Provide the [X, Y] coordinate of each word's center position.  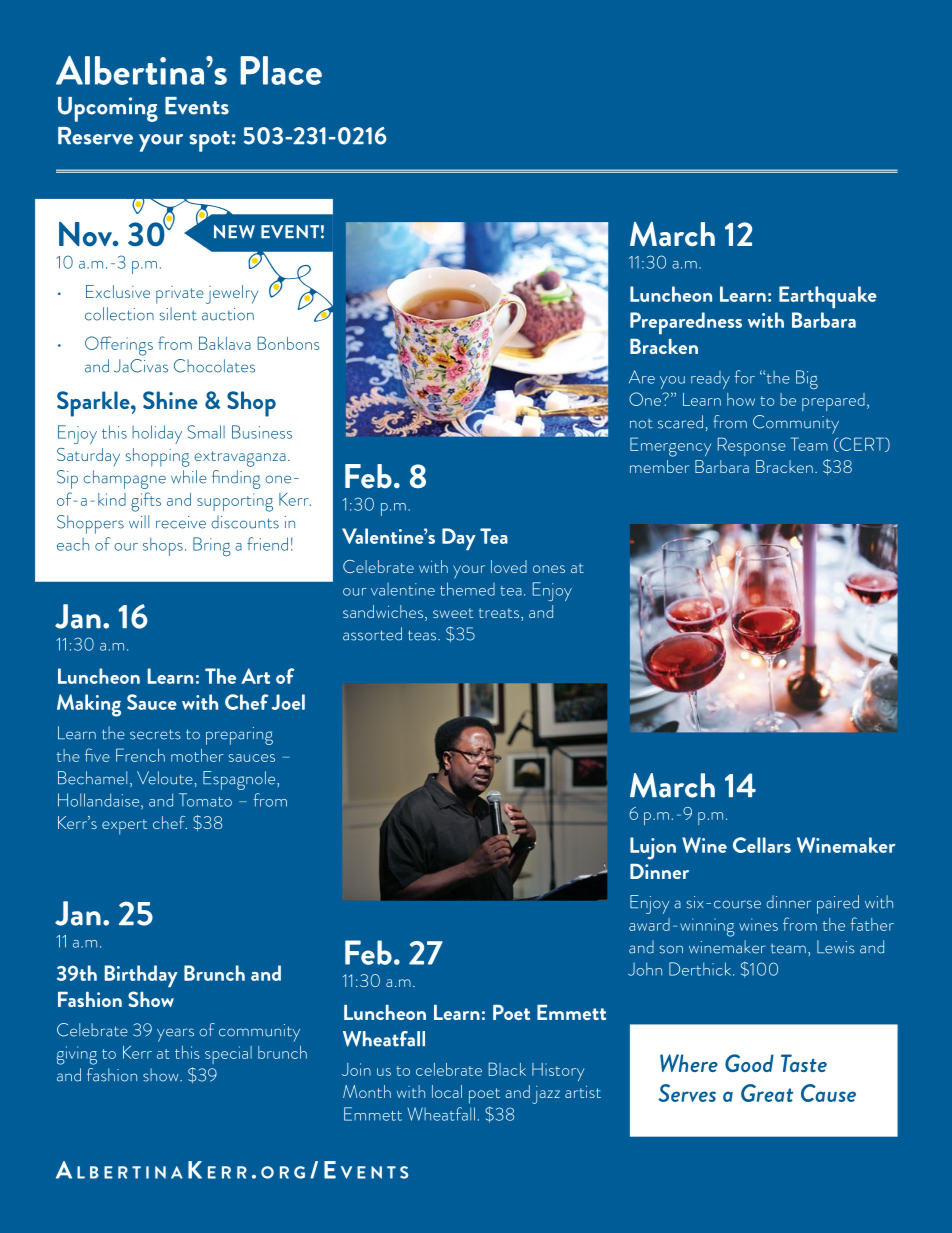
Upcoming [108, 109]
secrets [155, 734]
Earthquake [828, 297]
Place [281, 70]
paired [838, 904]
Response [752, 446]
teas [423, 635]
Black [507, 1069]
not [641, 424]
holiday [157, 434]
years [175, 1035]
